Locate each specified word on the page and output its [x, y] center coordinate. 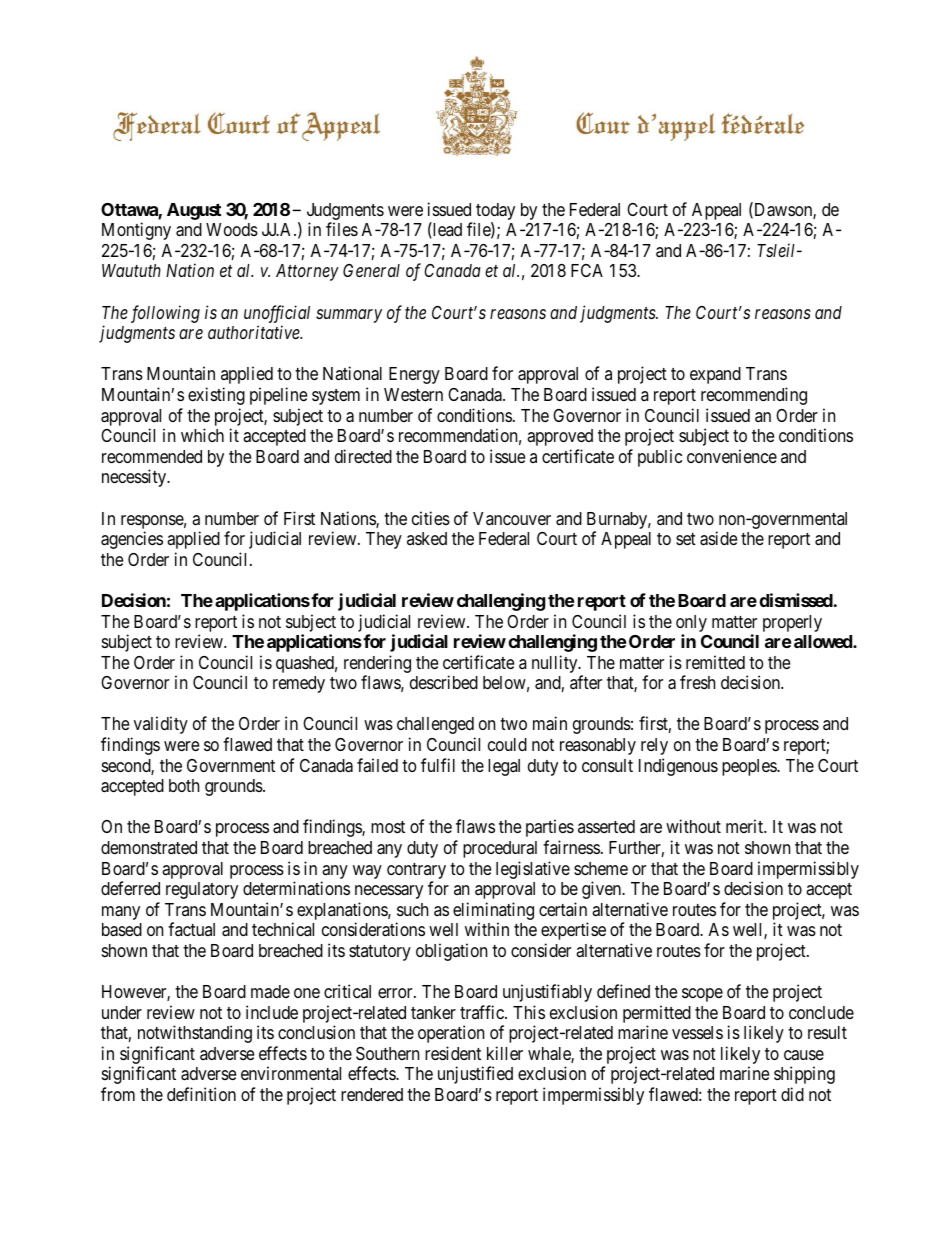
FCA [587, 270]
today [494, 213]
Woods [232, 229]
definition [201, 1094]
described [444, 682]
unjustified [475, 1075]
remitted [715, 662]
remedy [299, 684]
